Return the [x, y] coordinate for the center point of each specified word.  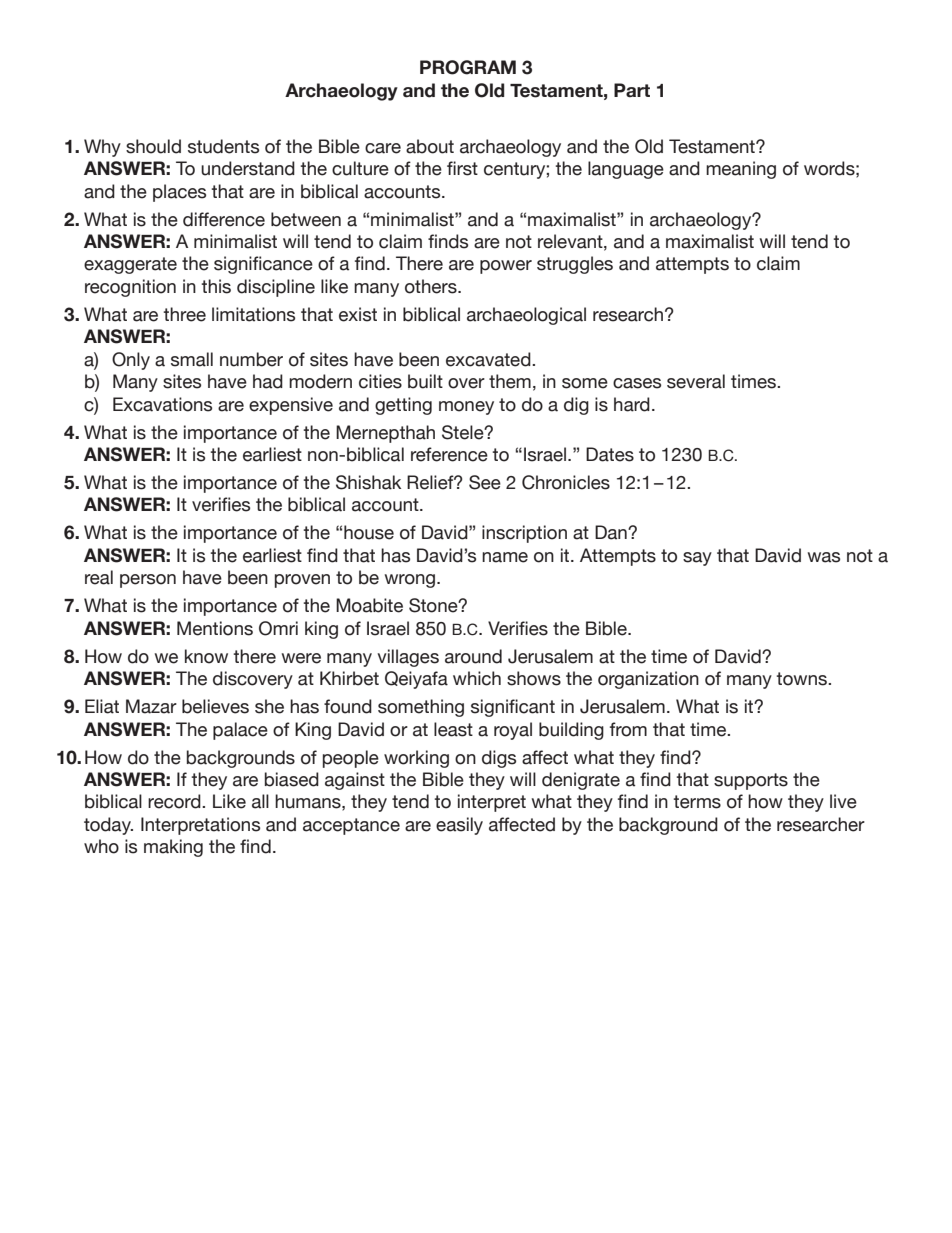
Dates [610, 454]
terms [697, 802]
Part [632, 90]
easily [459, 826]
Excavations [162, 404]
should [153, 146]
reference [449, 454]
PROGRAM [468, 67]
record [175, 801]
